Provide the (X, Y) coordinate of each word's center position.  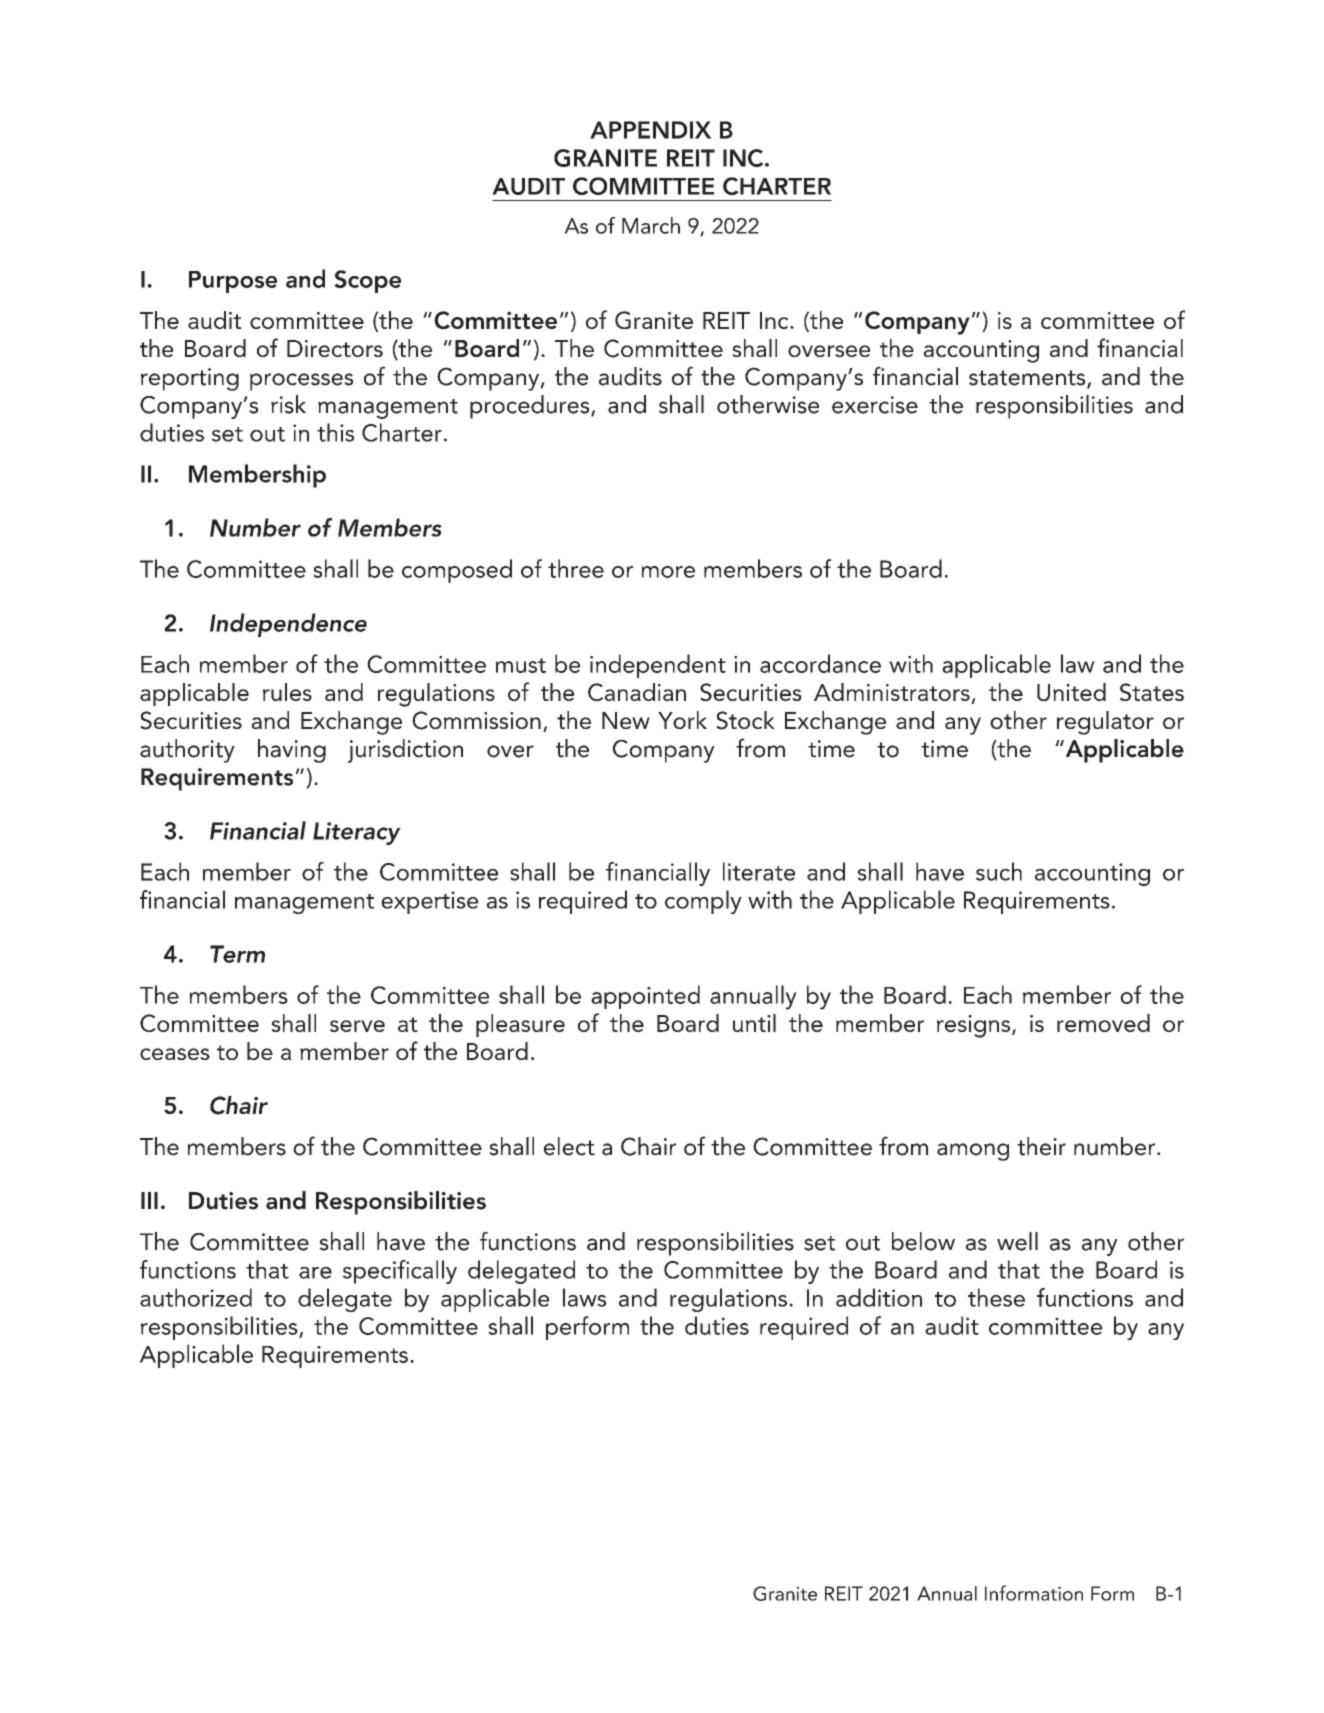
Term (237, 954)
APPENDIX (650, 130)
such (999, 871)
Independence (288, 625)
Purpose (233, 282)
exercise (875, 405)
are (315, 1273)
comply (703, 902)
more (668, 572)
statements (1028, 379)
